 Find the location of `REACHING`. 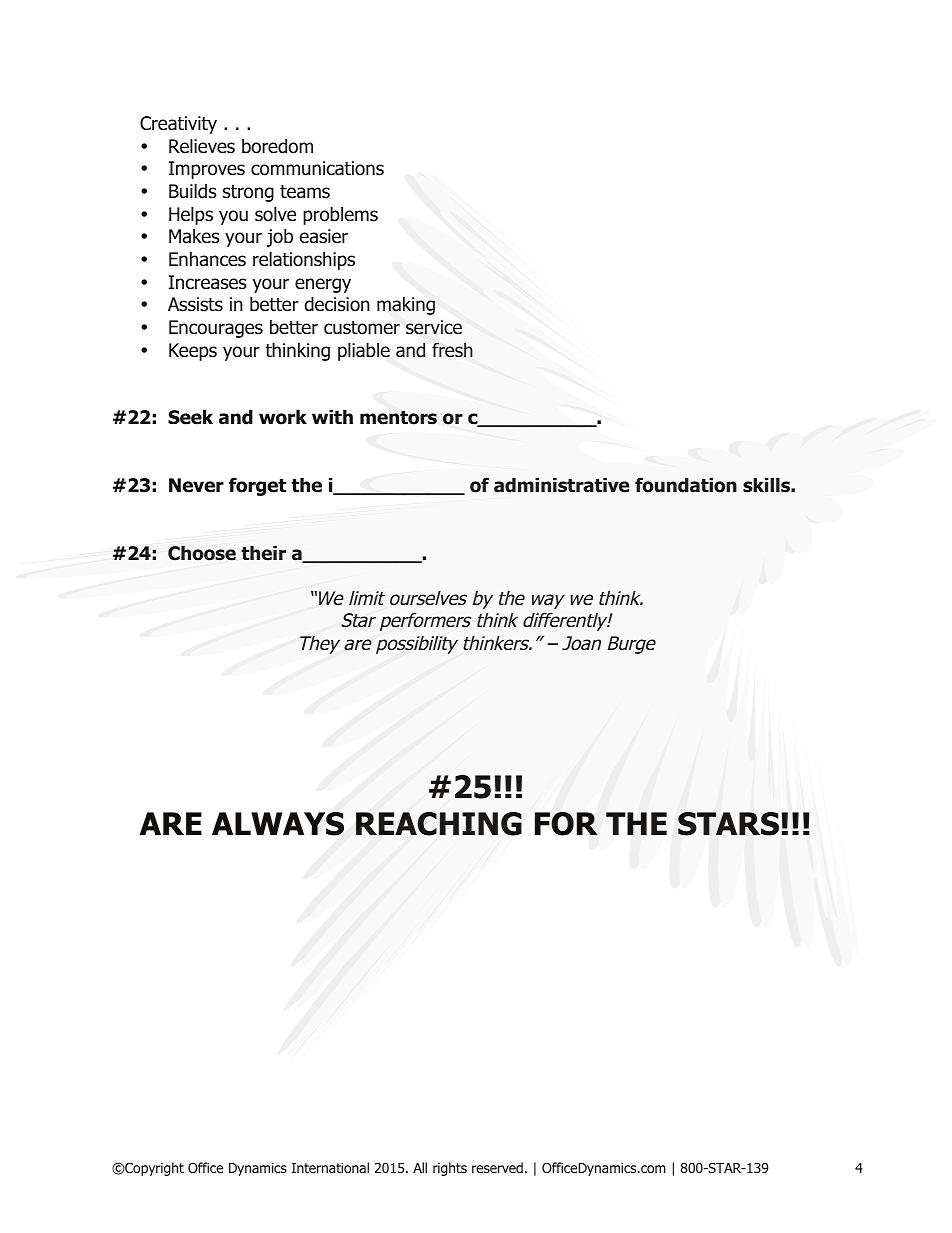

REACHING is located at coordinates (439, 824).
